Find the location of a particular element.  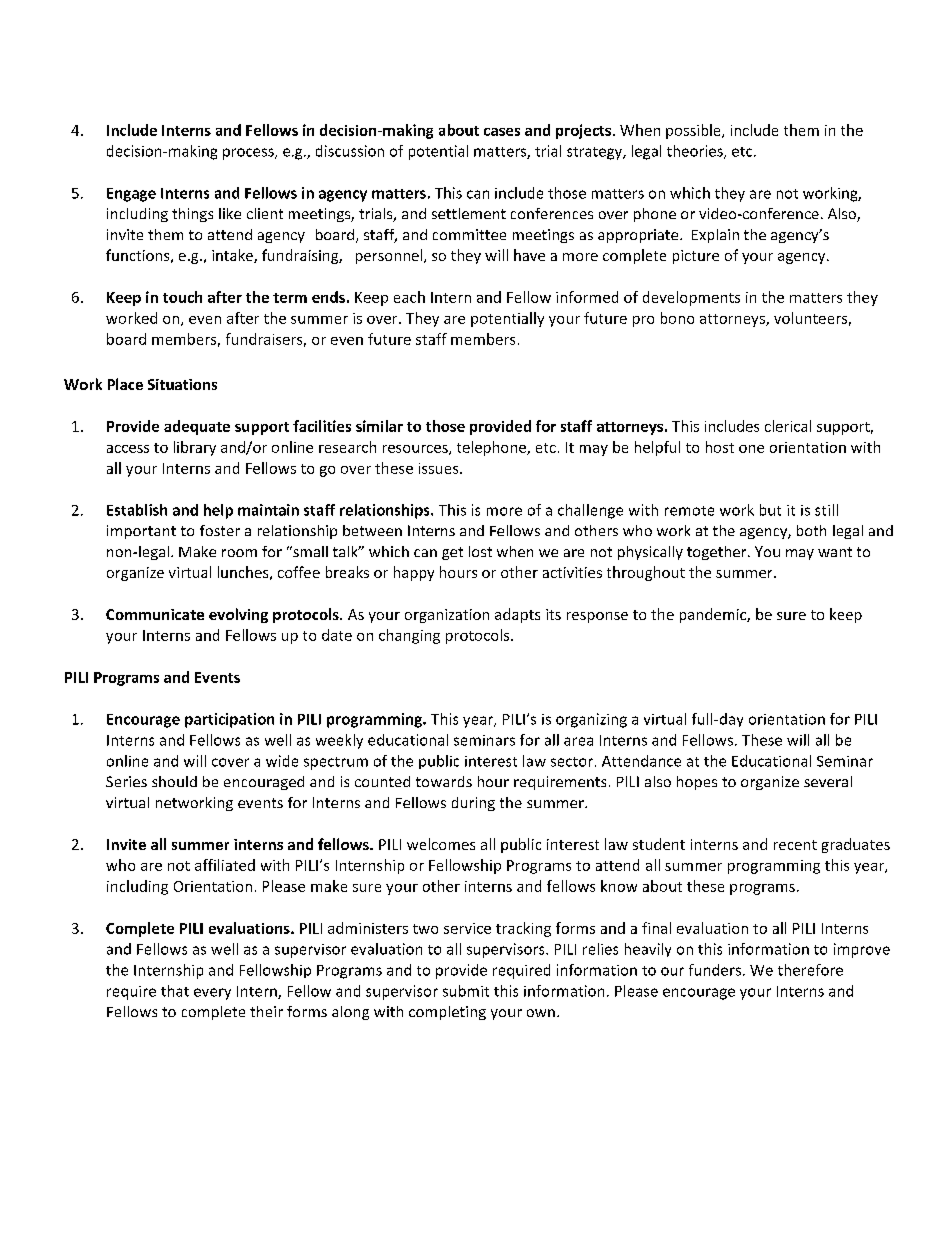

every is located at coordinates (212, 994).
